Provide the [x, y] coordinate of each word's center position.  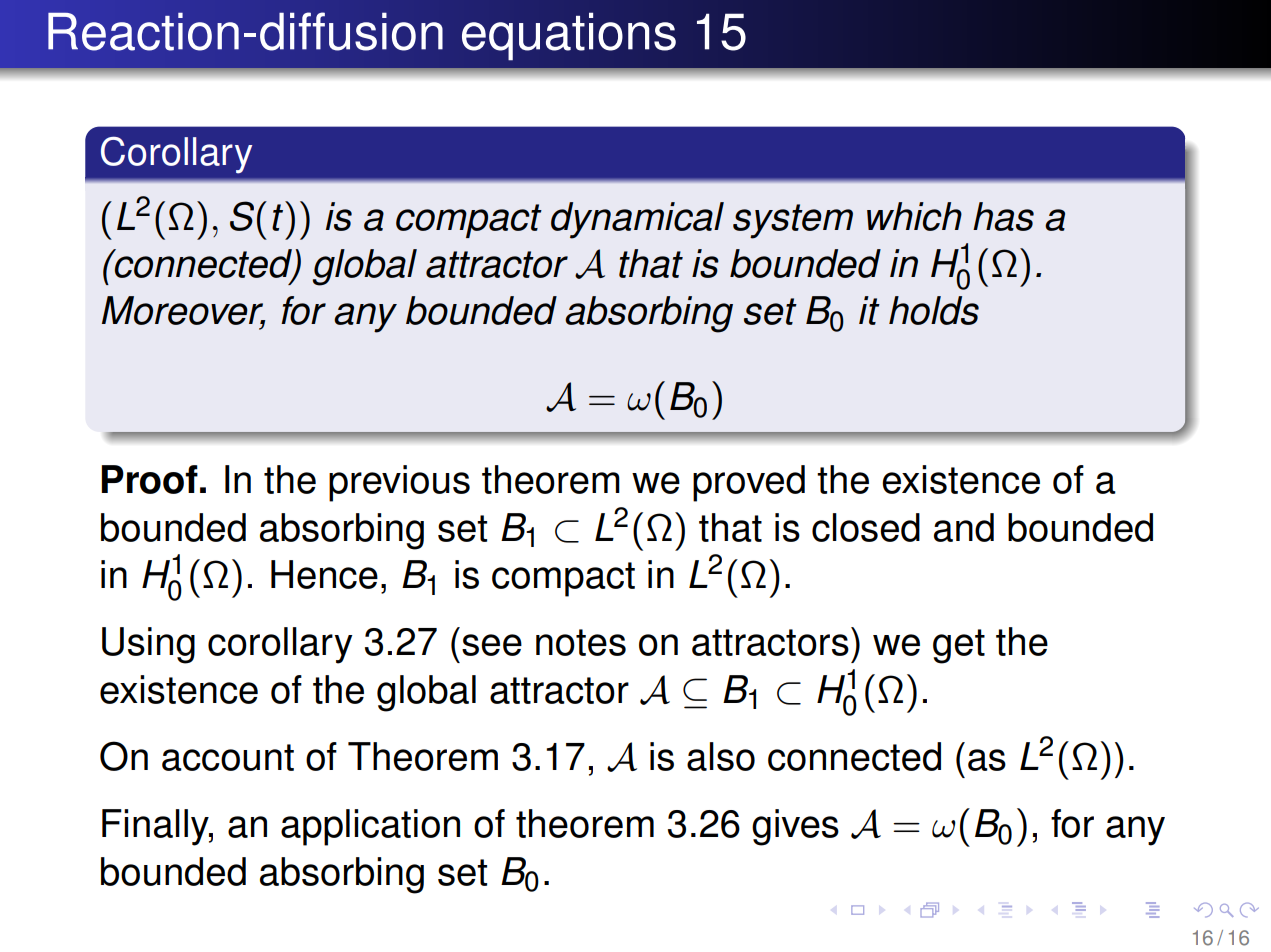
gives [795, 827]
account [228, 757]
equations [569, 36]
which [914, 216]
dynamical [637, 220]
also [721, 756]
